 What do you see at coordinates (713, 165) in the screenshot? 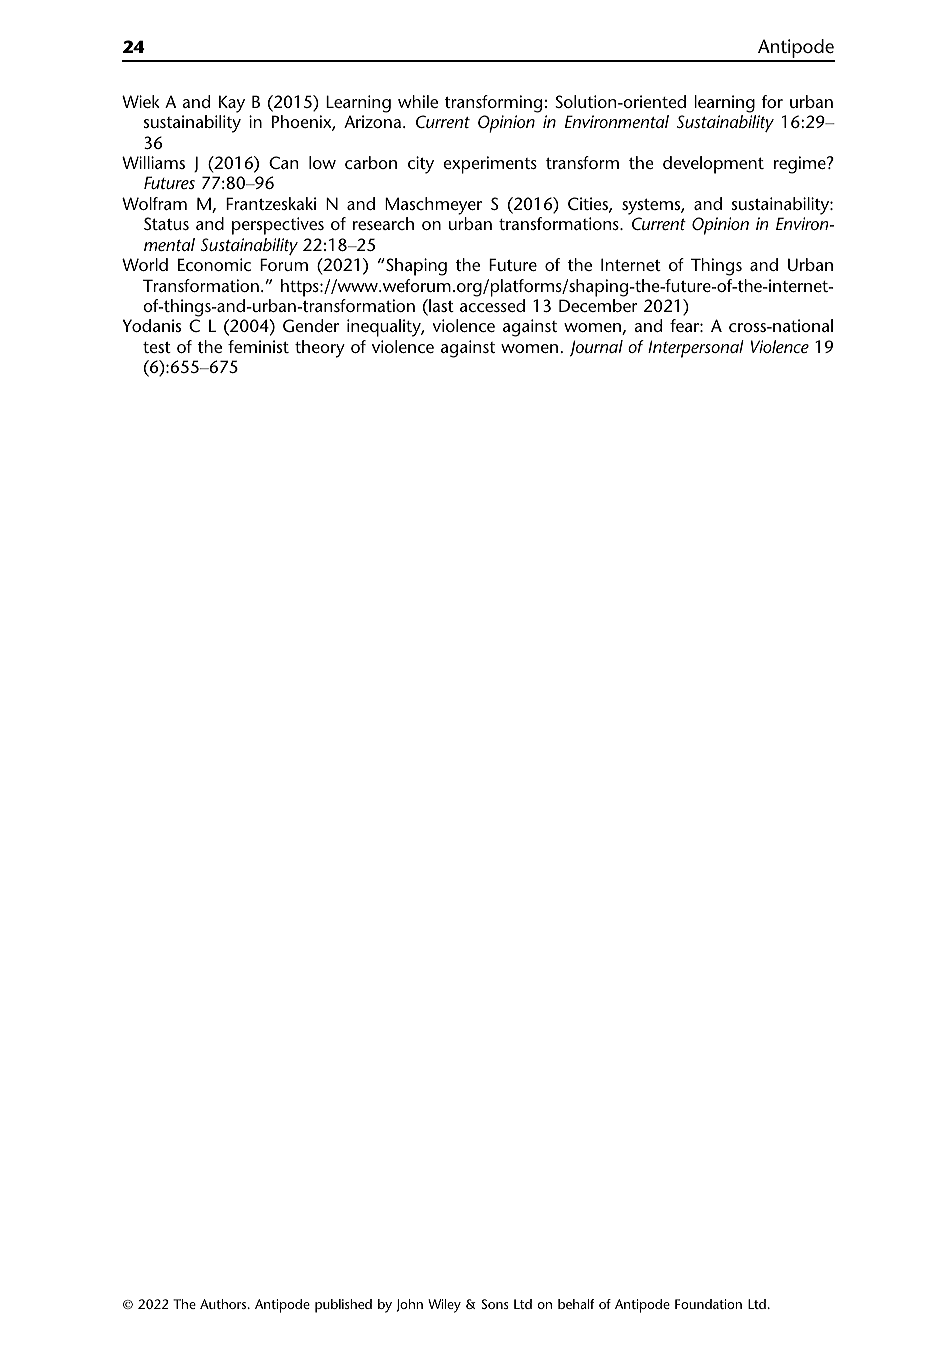
I see `development` at bounding box center [713, 165].
